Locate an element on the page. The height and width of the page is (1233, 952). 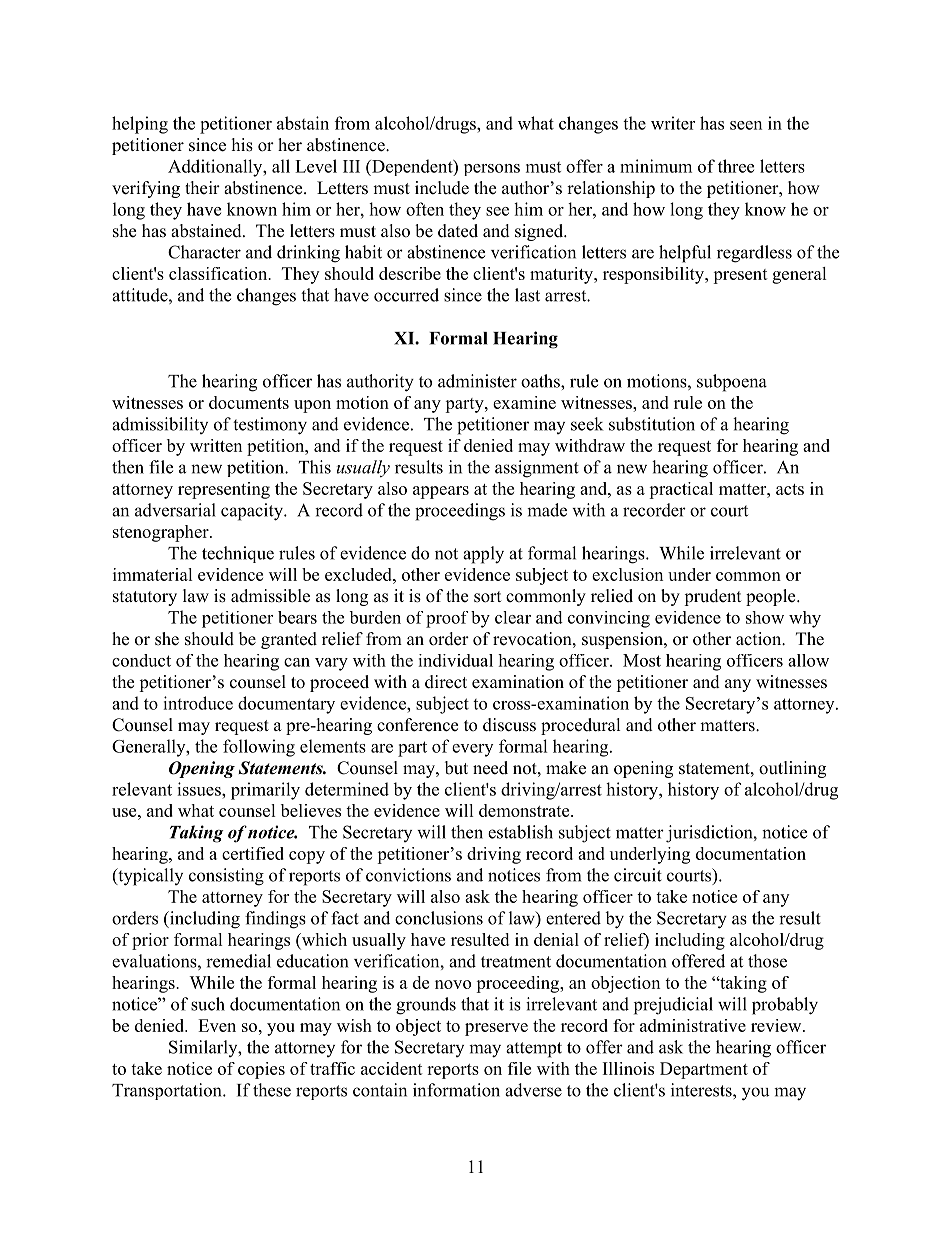
information is located at coordinates (456, 1090).
